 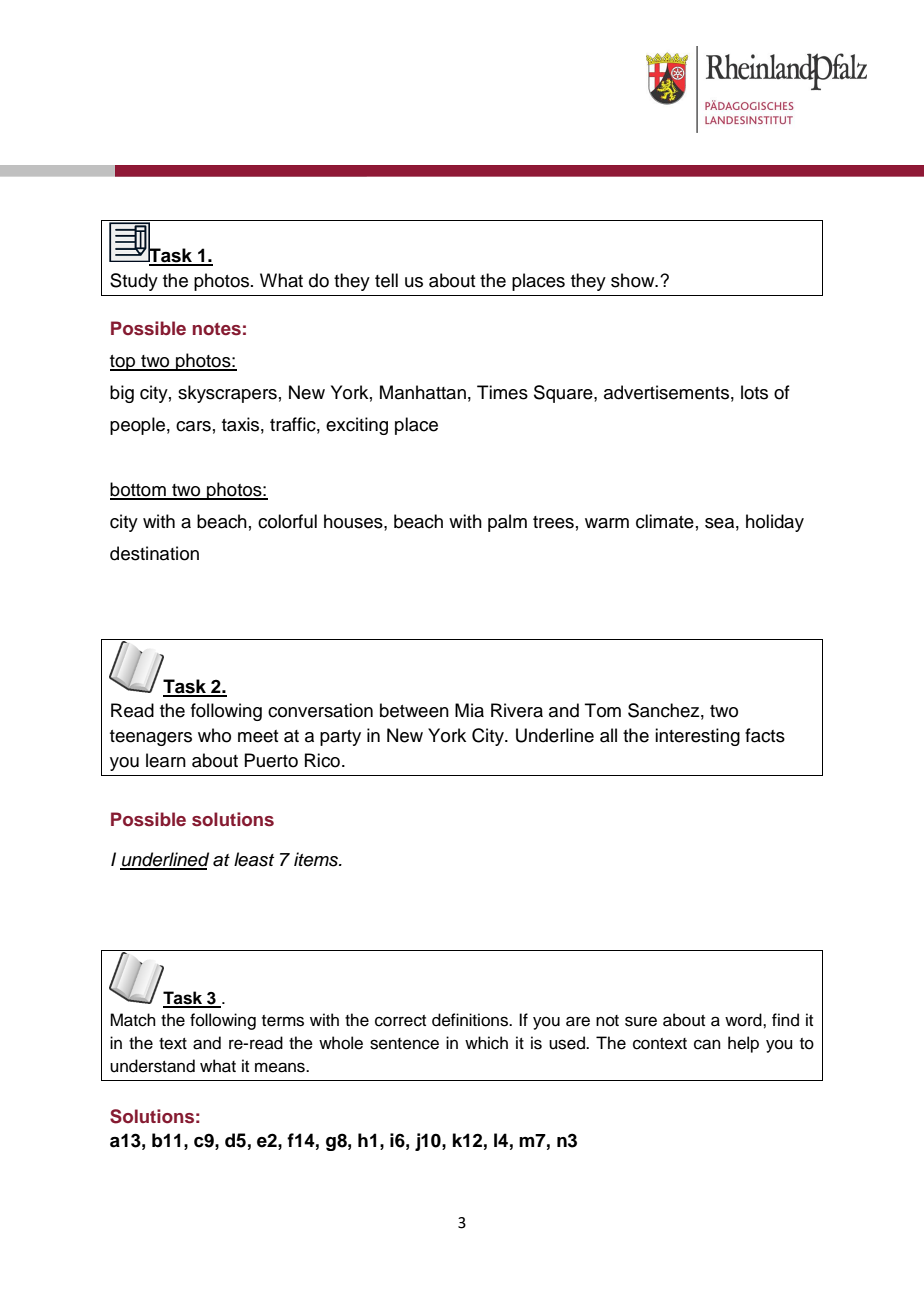 I want to click on understand, so click(x=152, y=1066).
